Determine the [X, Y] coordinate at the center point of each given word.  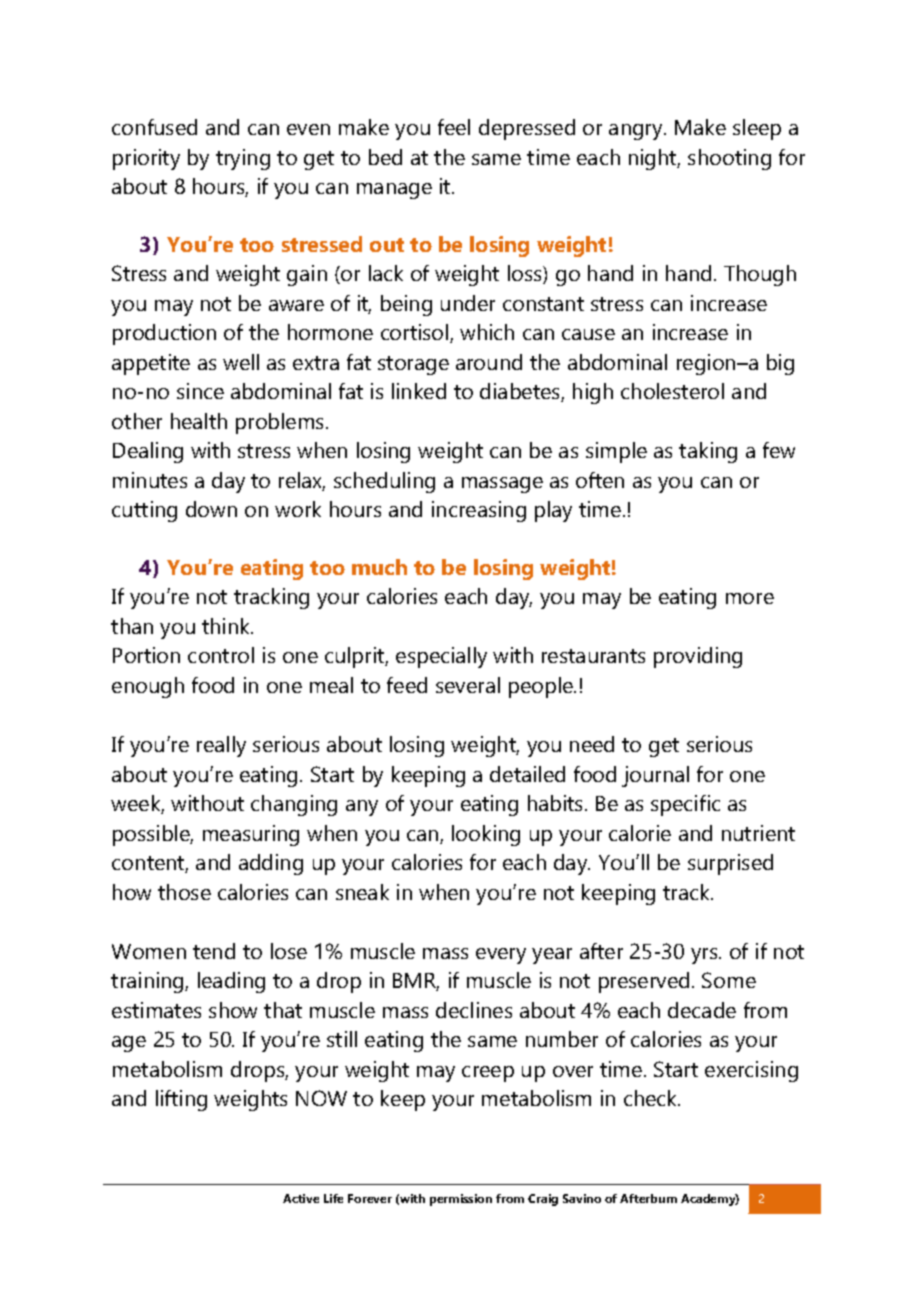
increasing [479, 511]
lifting [181, 1100]
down [211, 509]
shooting [729, 159]
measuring [251, 835]
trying [243, 159]
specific [685, 805]
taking [708, 452]
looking [486, 835]
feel [454, 127]
